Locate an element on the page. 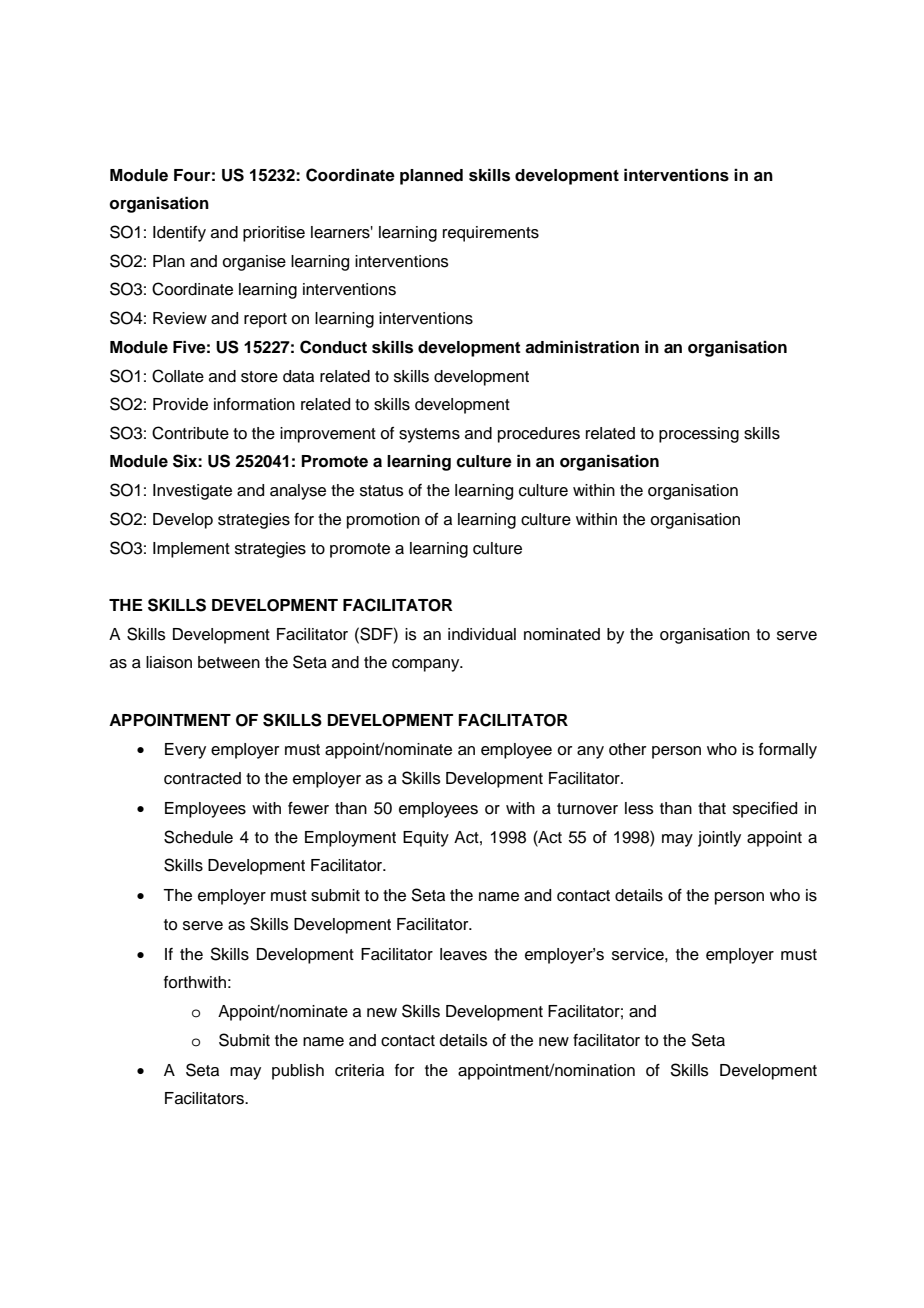 The image size is (924, 1308). organise is located at coordinates (254, 263).
